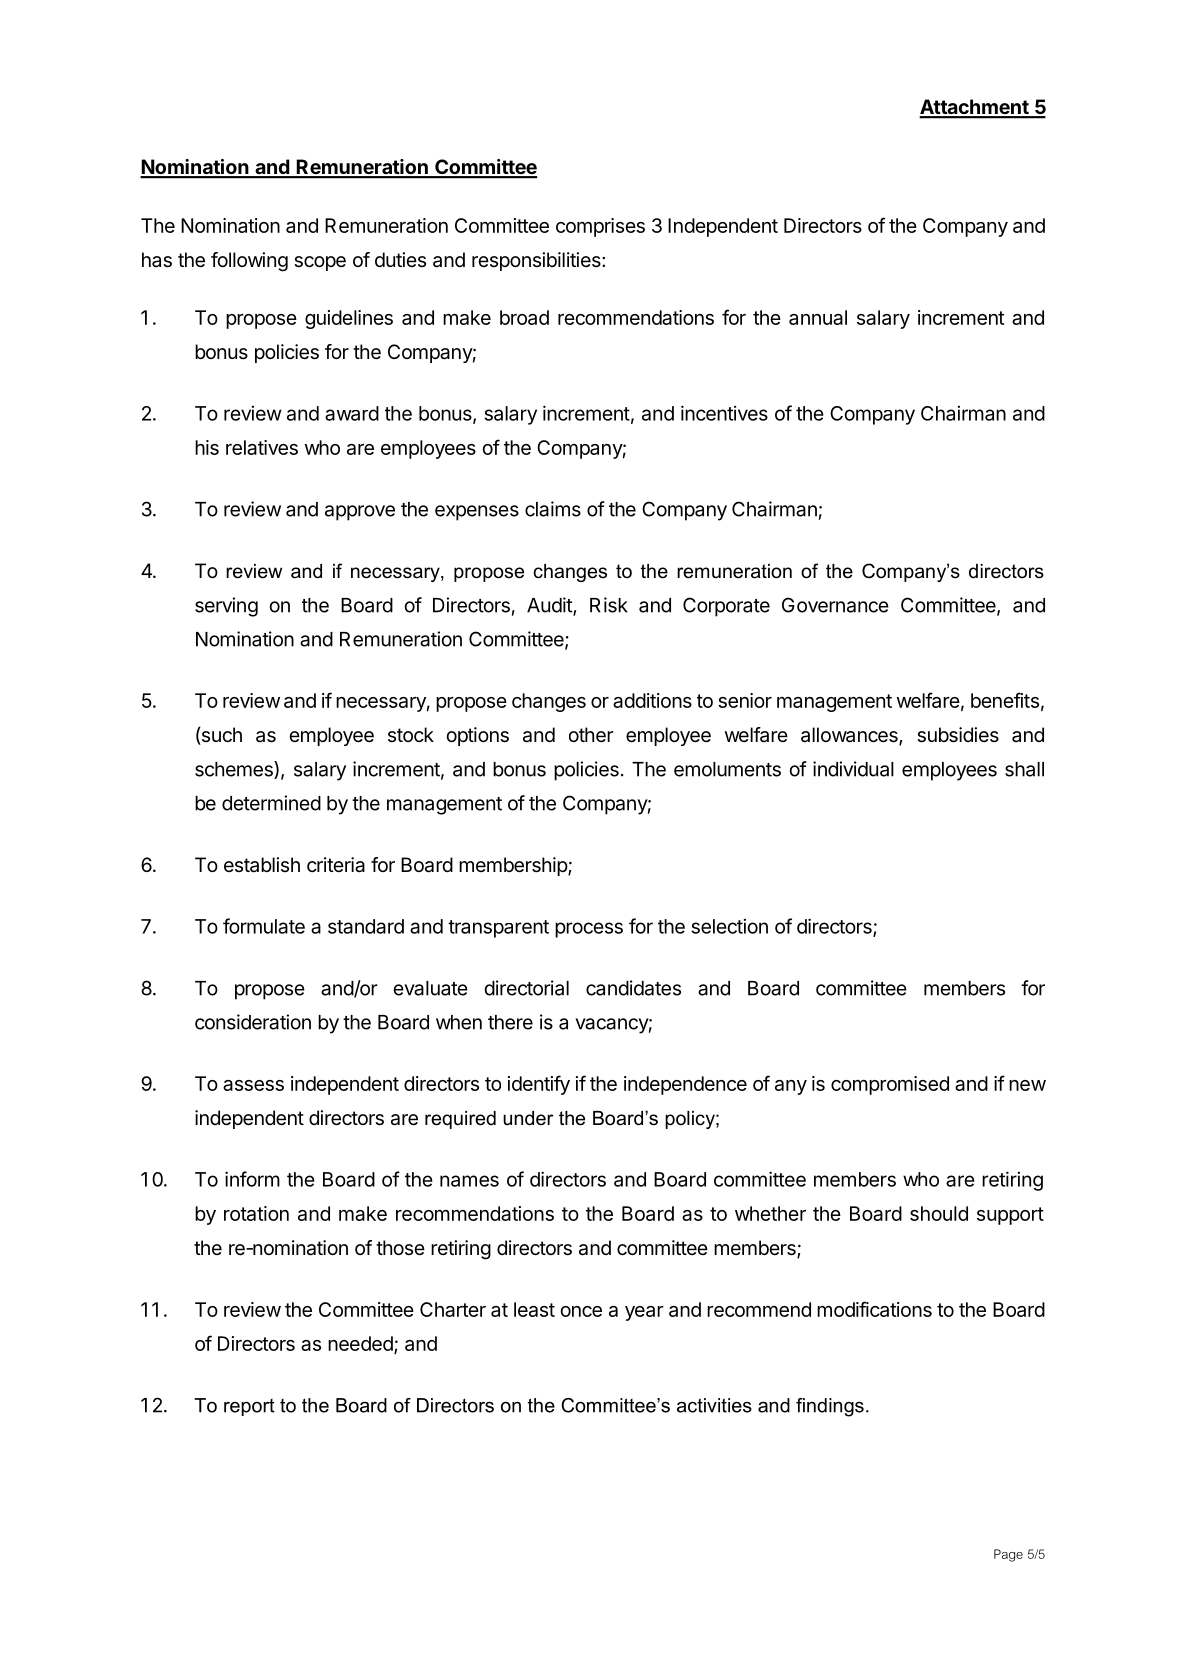 The image size is (1180, 1669). I want to click on compromised, so click(890, 1085).
